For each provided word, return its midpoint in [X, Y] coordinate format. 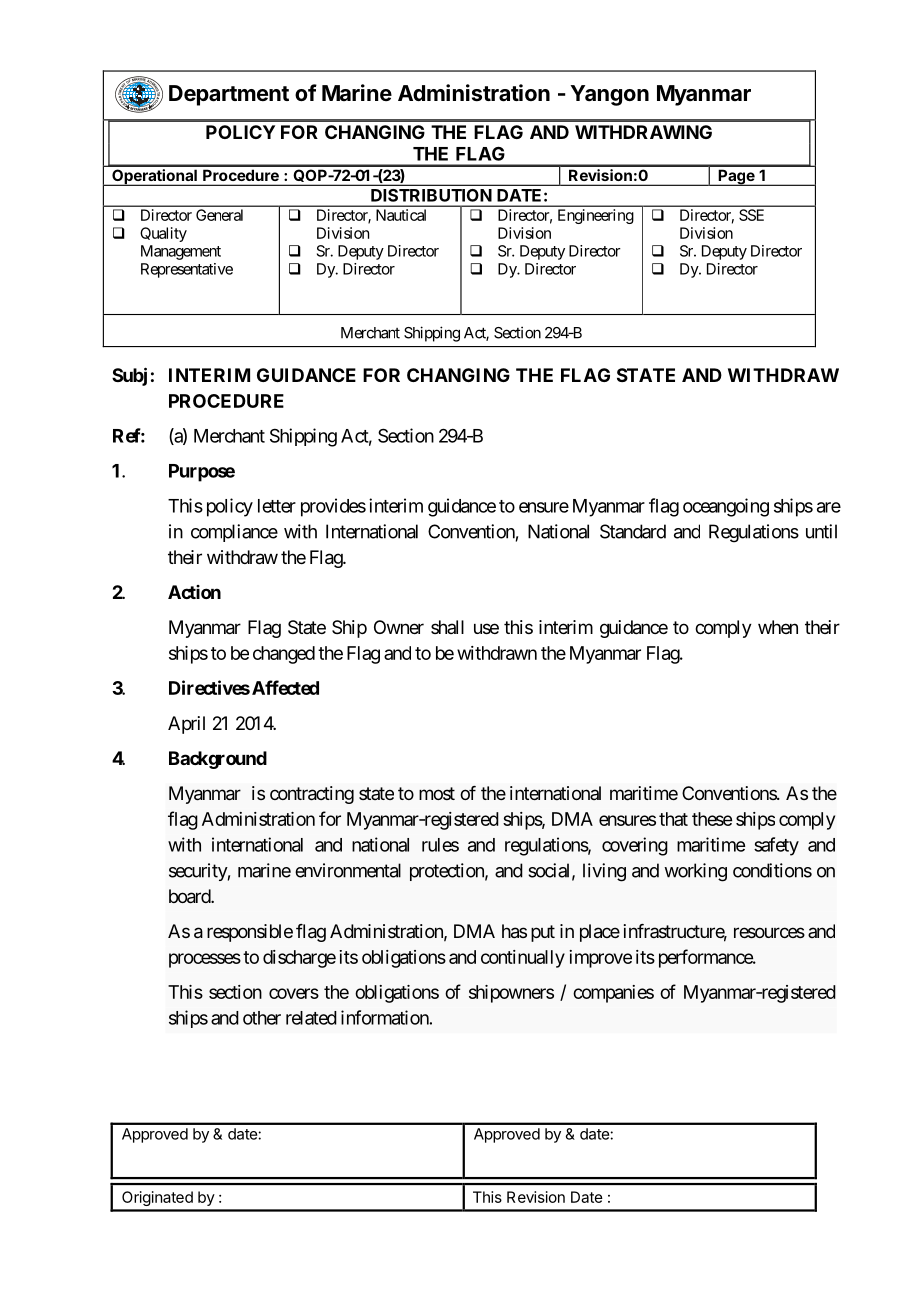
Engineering [596, 216]
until [821, 531]
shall [447, 627]
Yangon [609, 95]
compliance [234, 533]
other [262, 1018]
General [219, 215]
